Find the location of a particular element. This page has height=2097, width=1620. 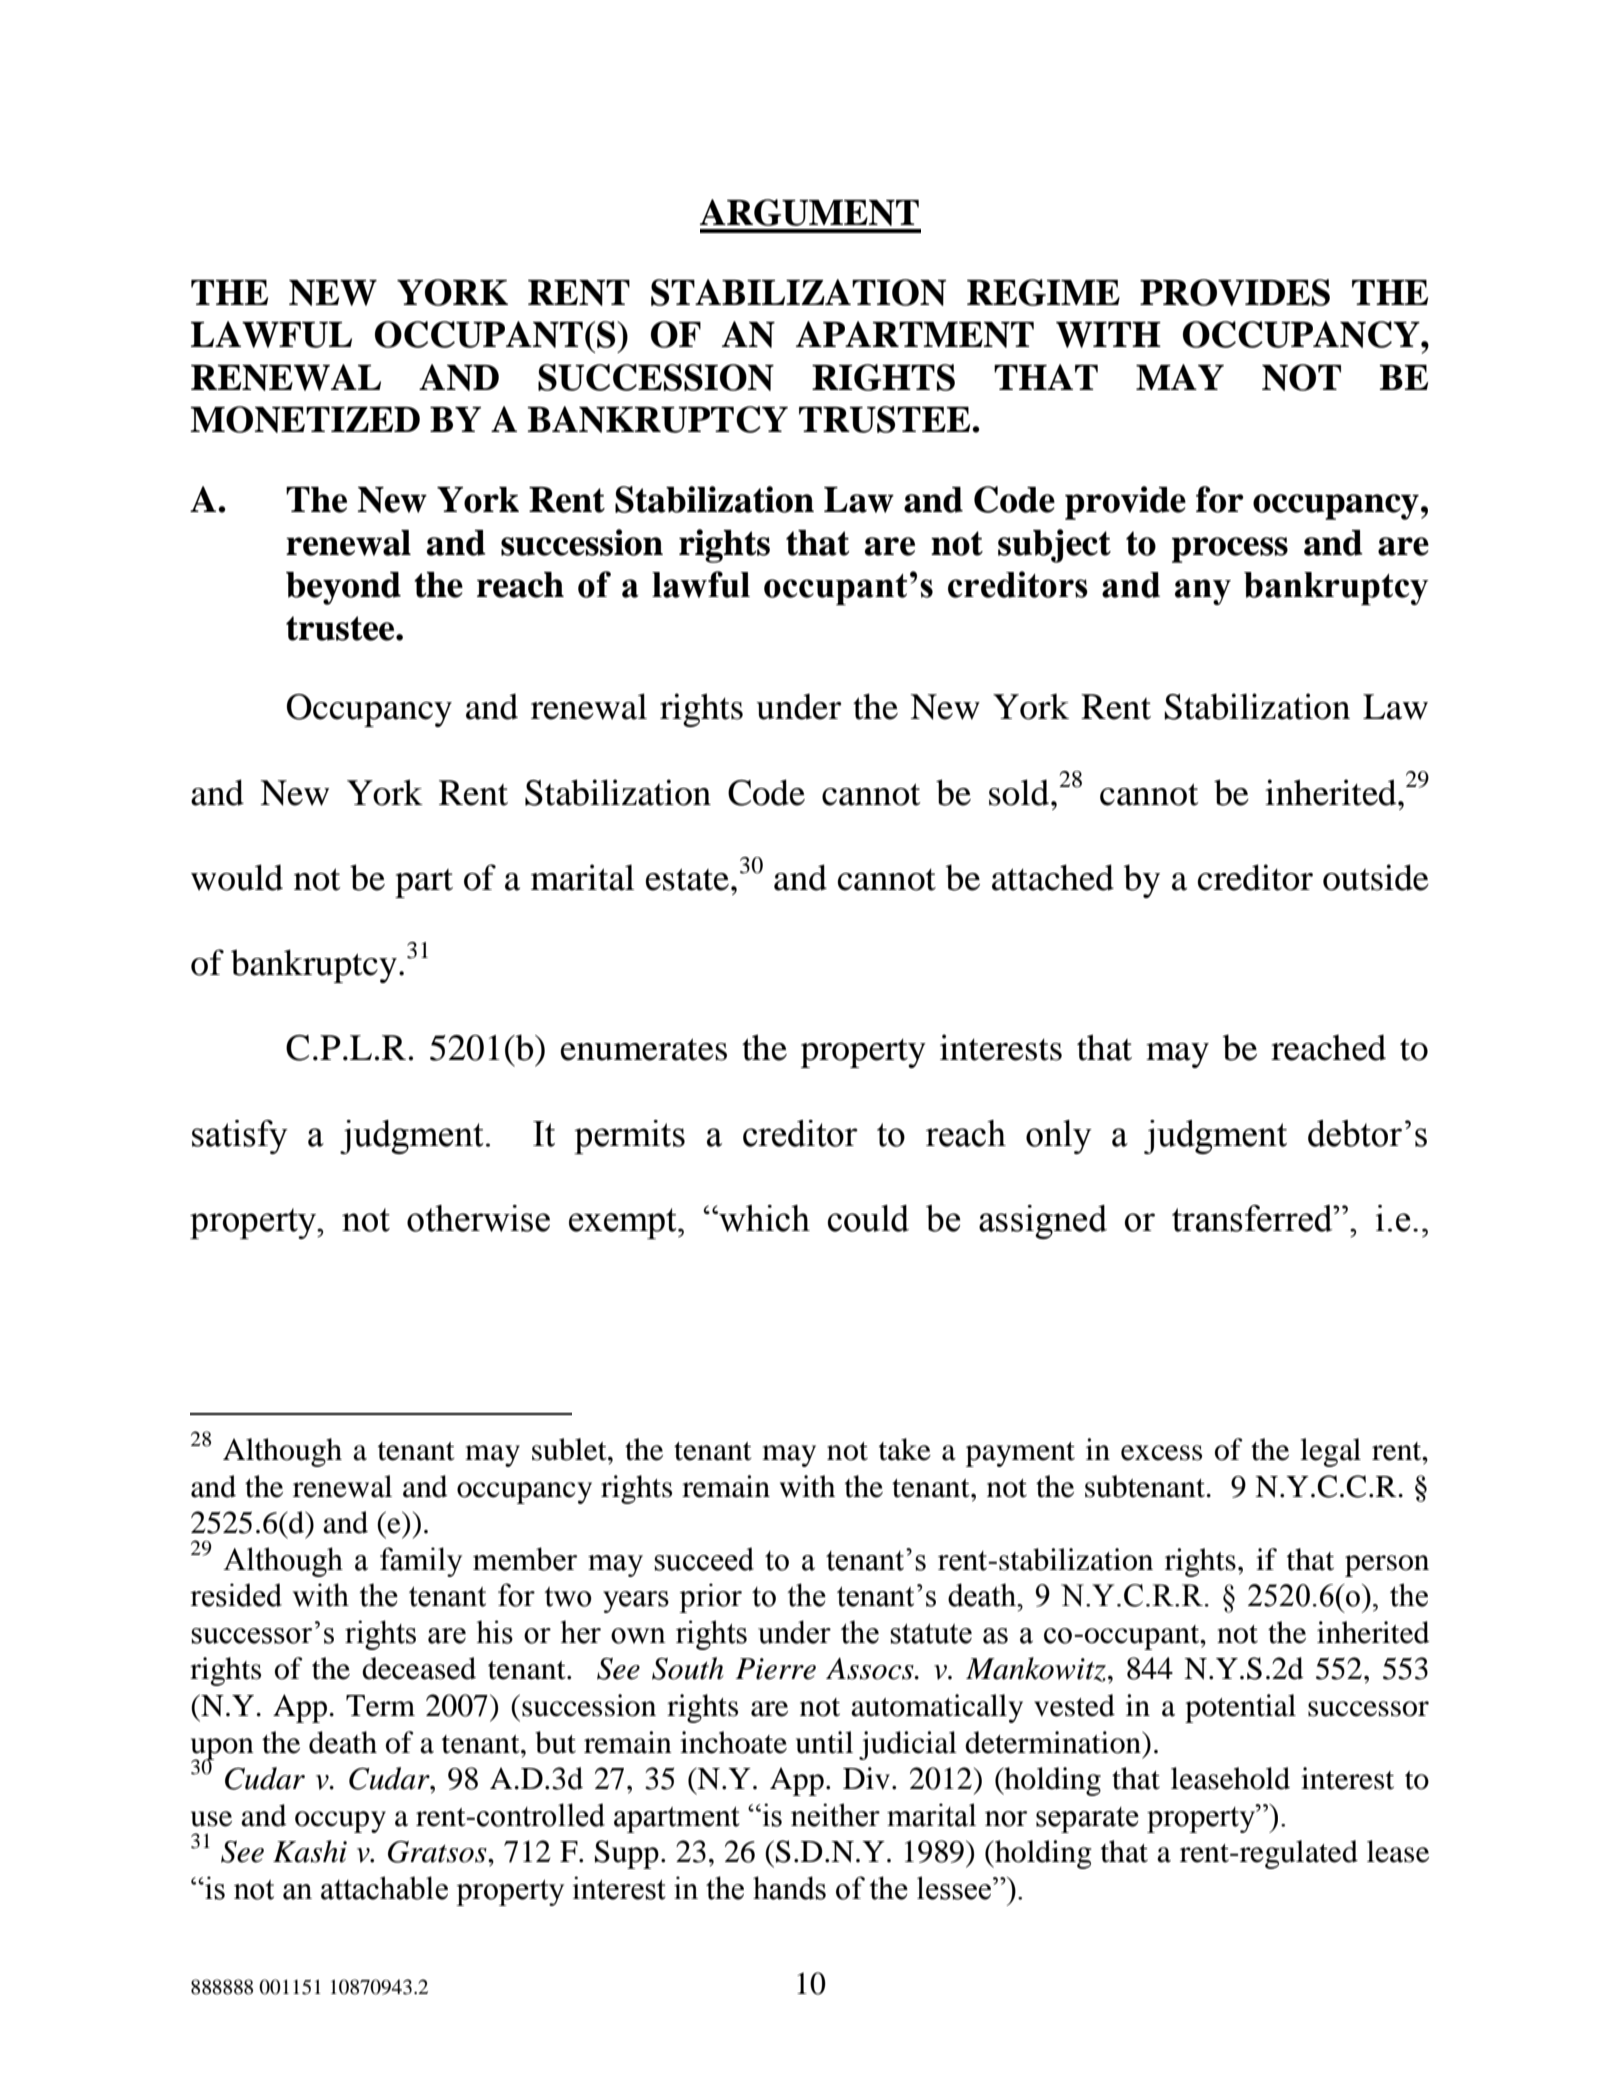

occupy is located at coordinates (340, 1822).
